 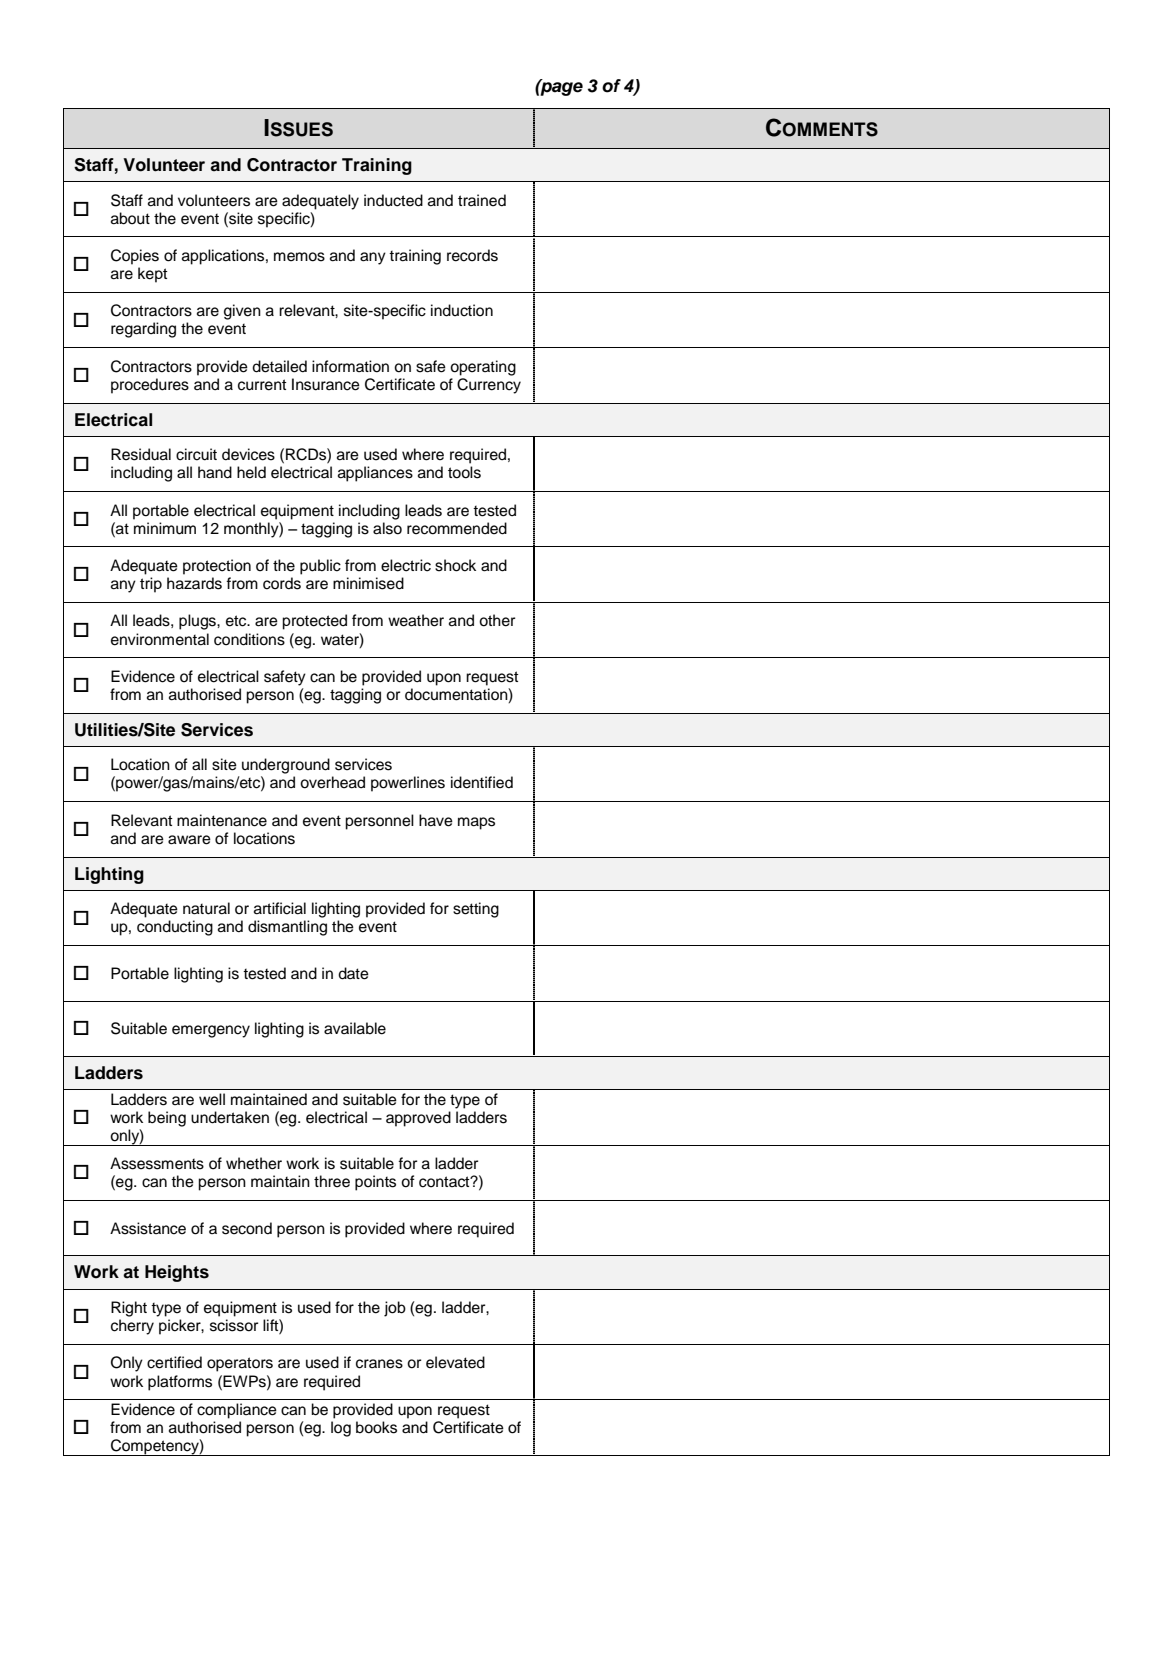 What do you see at coordinates (211, 1031) in the document?
I see `emergency` at bounding box center [211, 1031].
